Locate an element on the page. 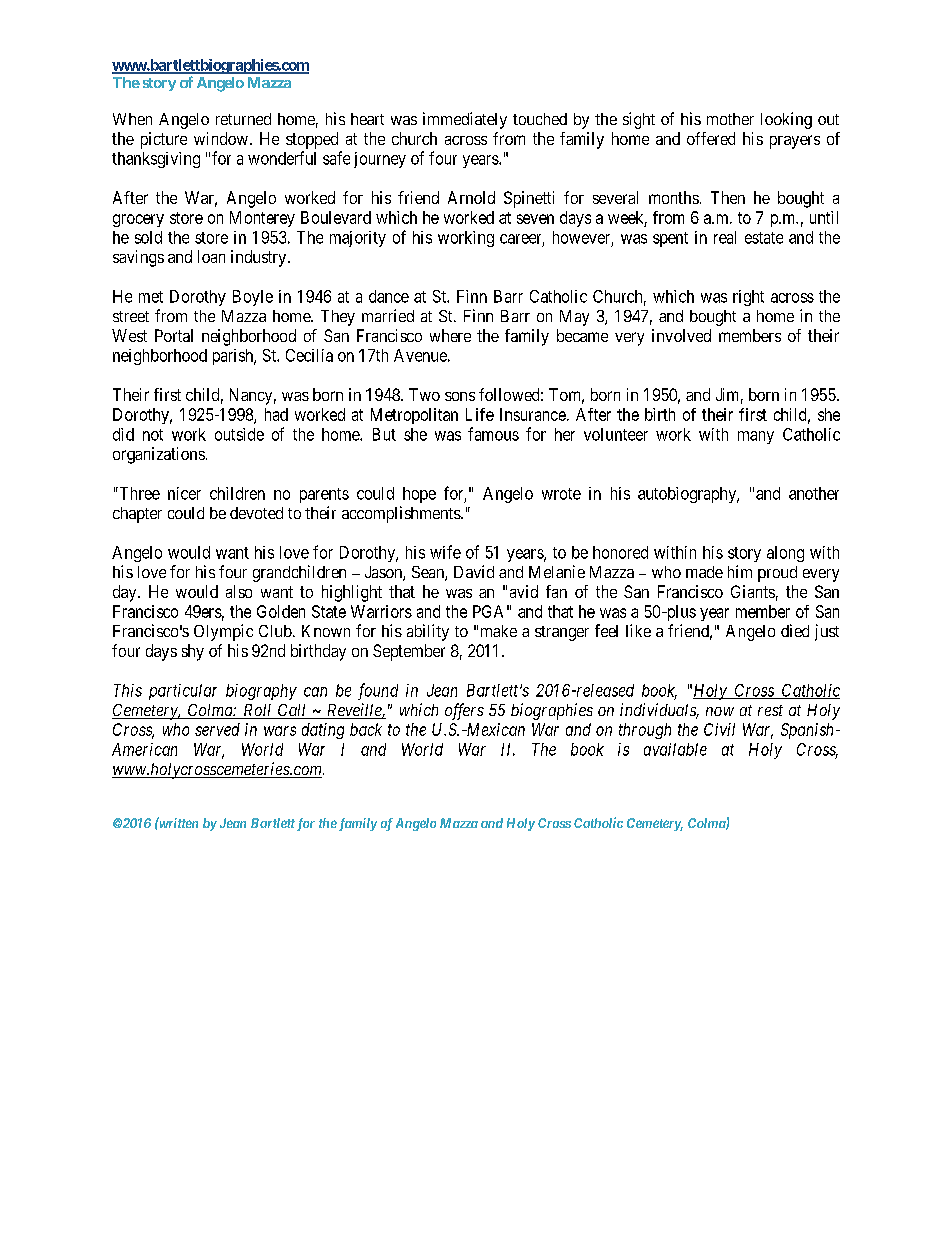 The image size is (952, 1233). window is located at coordinates (221, 138).
